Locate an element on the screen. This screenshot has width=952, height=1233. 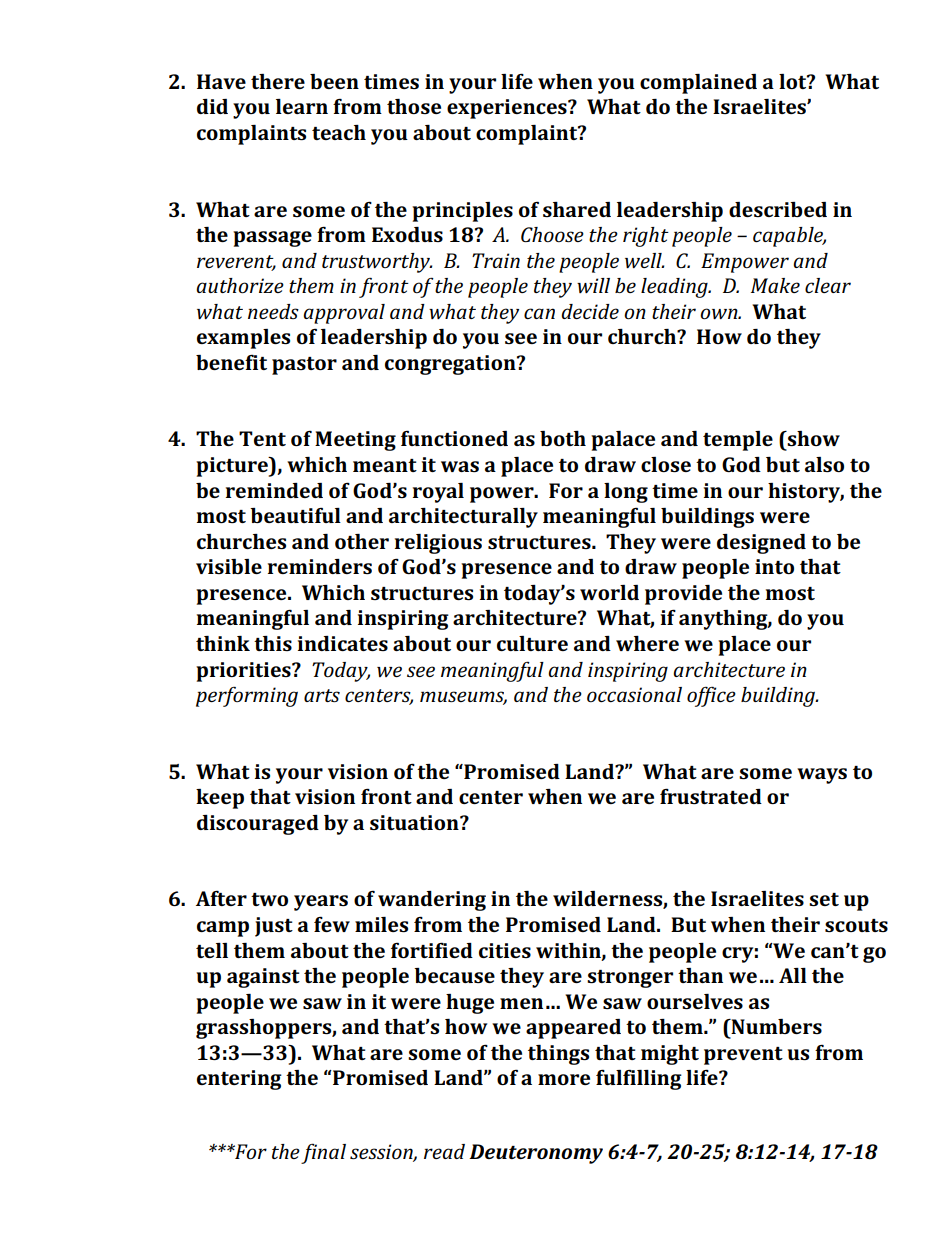
show is located at coordinates (813, 438).
